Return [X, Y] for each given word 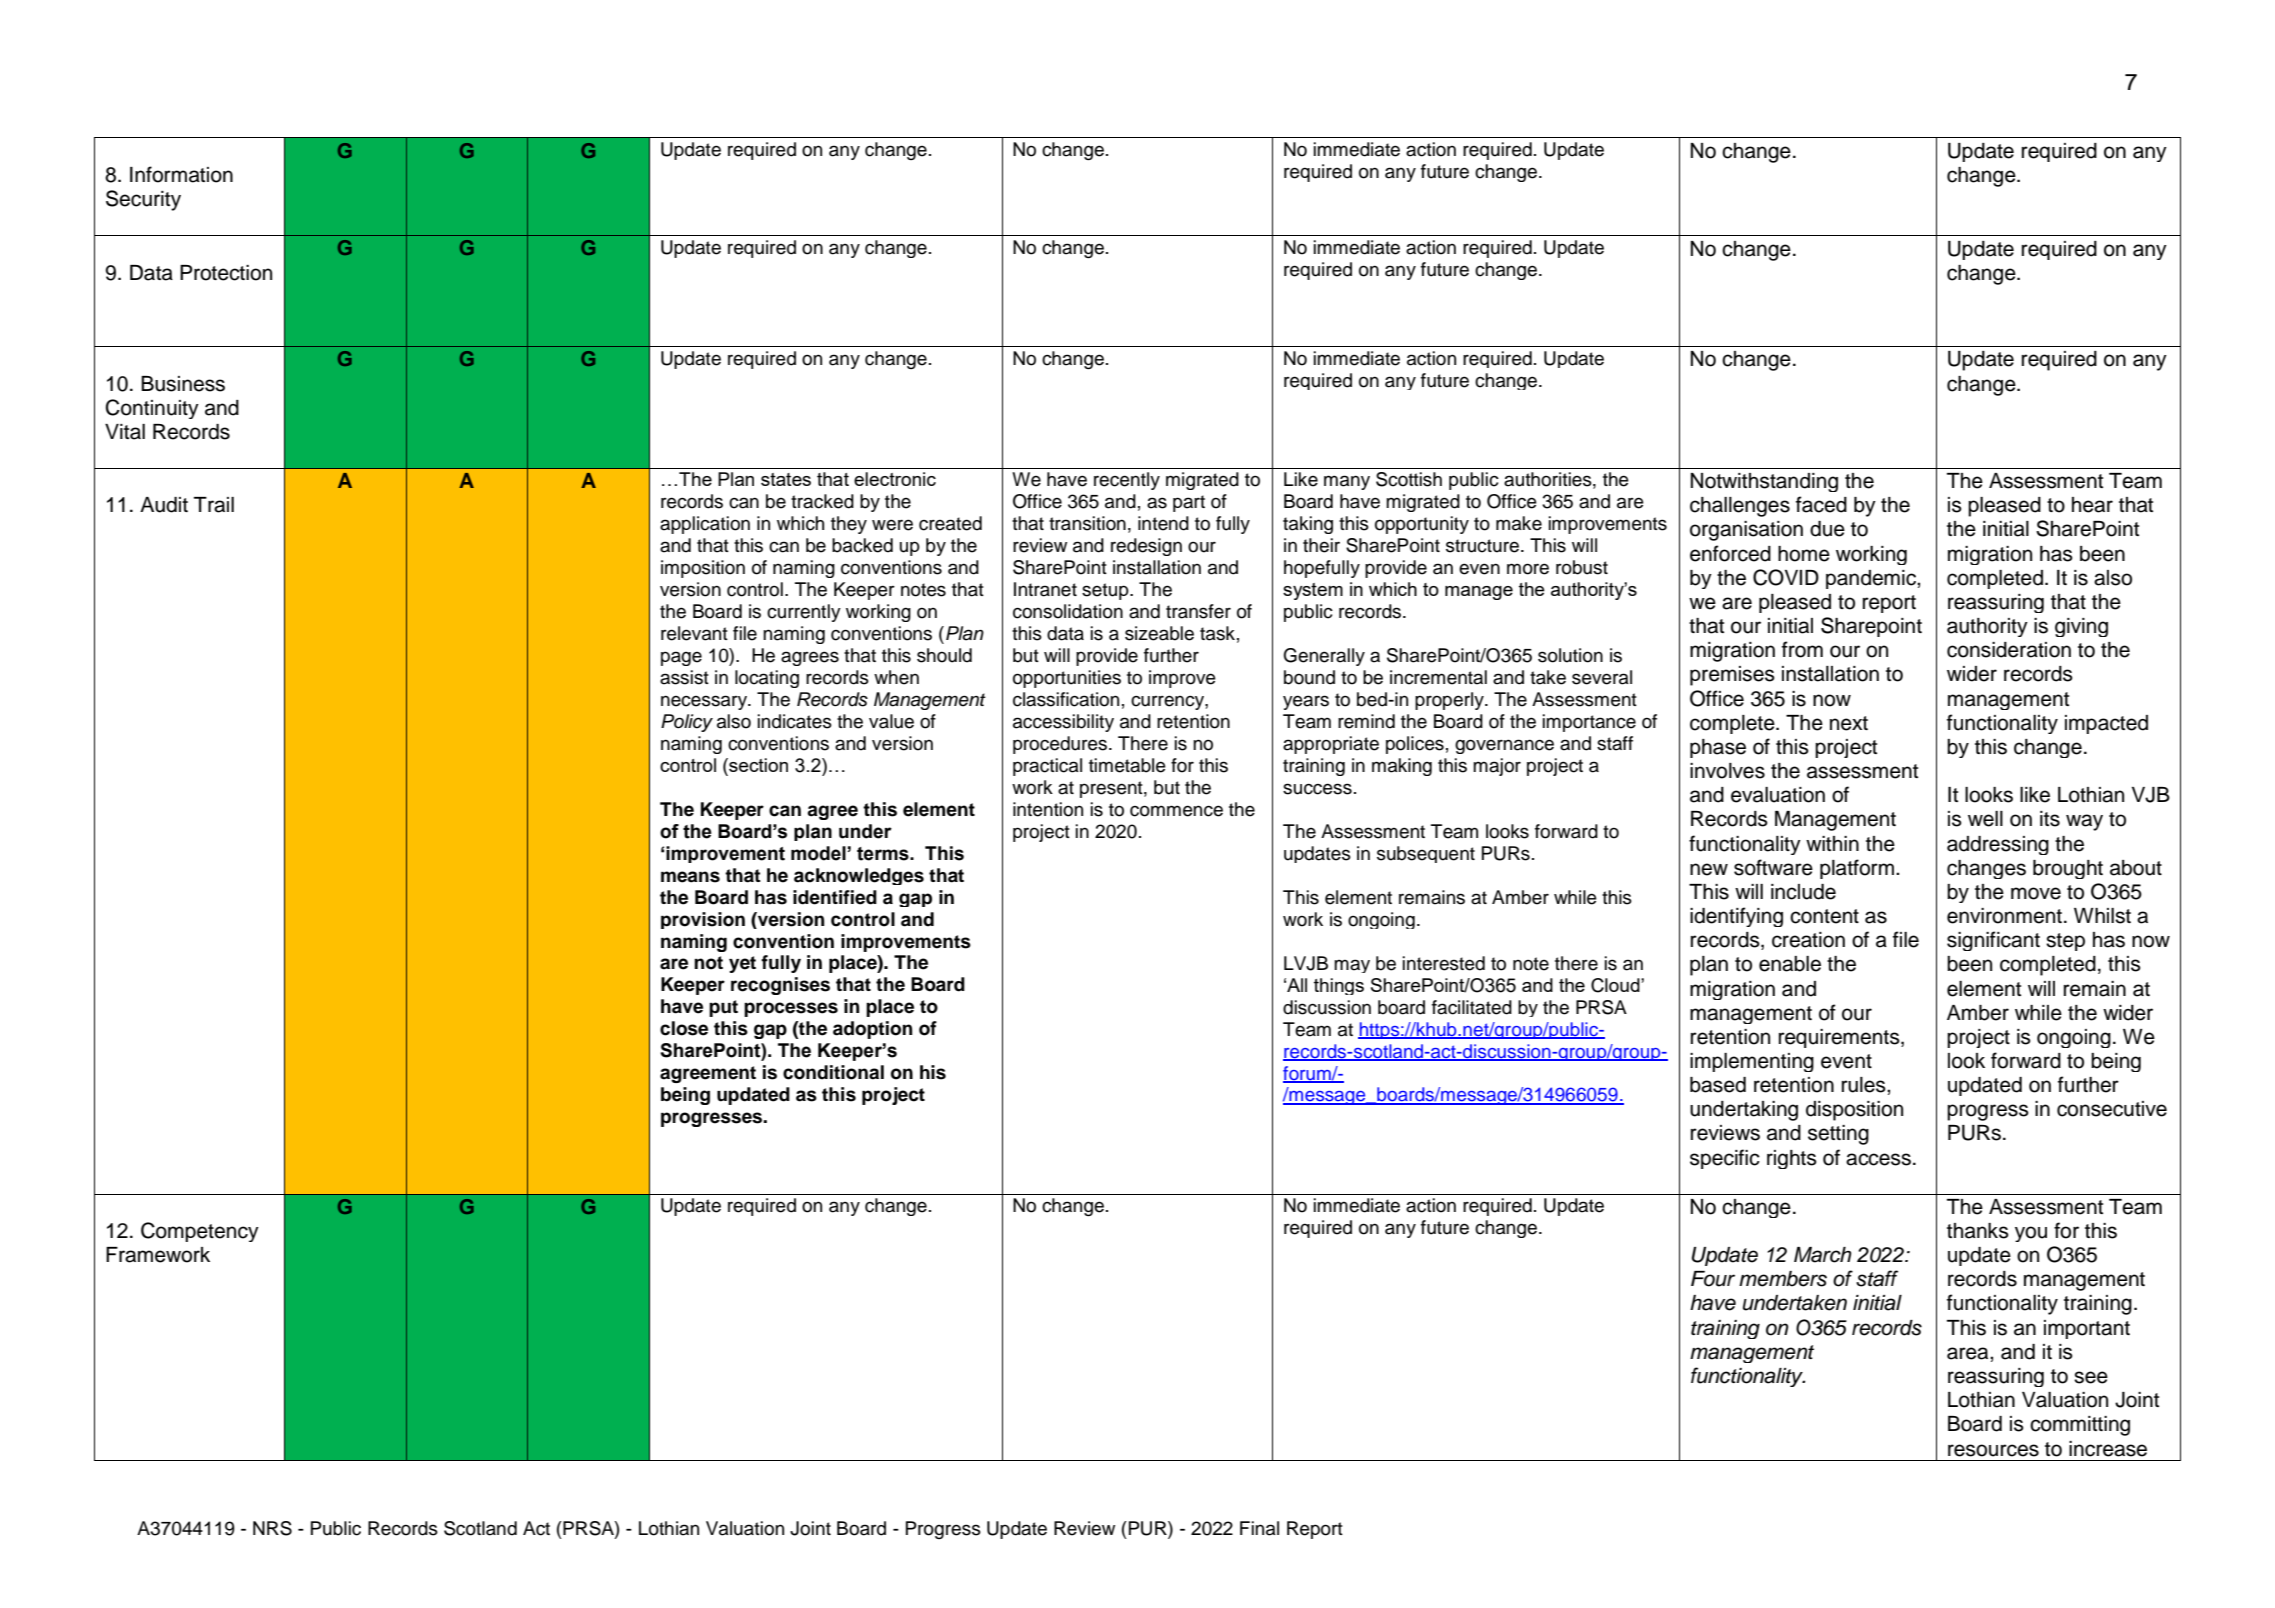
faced [1821, 504]
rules [1865, 1085]
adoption [872, 1030]
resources [1993, 1450]
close [684, 1028]
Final [1259, 1528]
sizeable [1159, 633]
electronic [895, 479]
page [681, 658]
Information [181, 174]
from [1802, 649]
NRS [272, 1528]
